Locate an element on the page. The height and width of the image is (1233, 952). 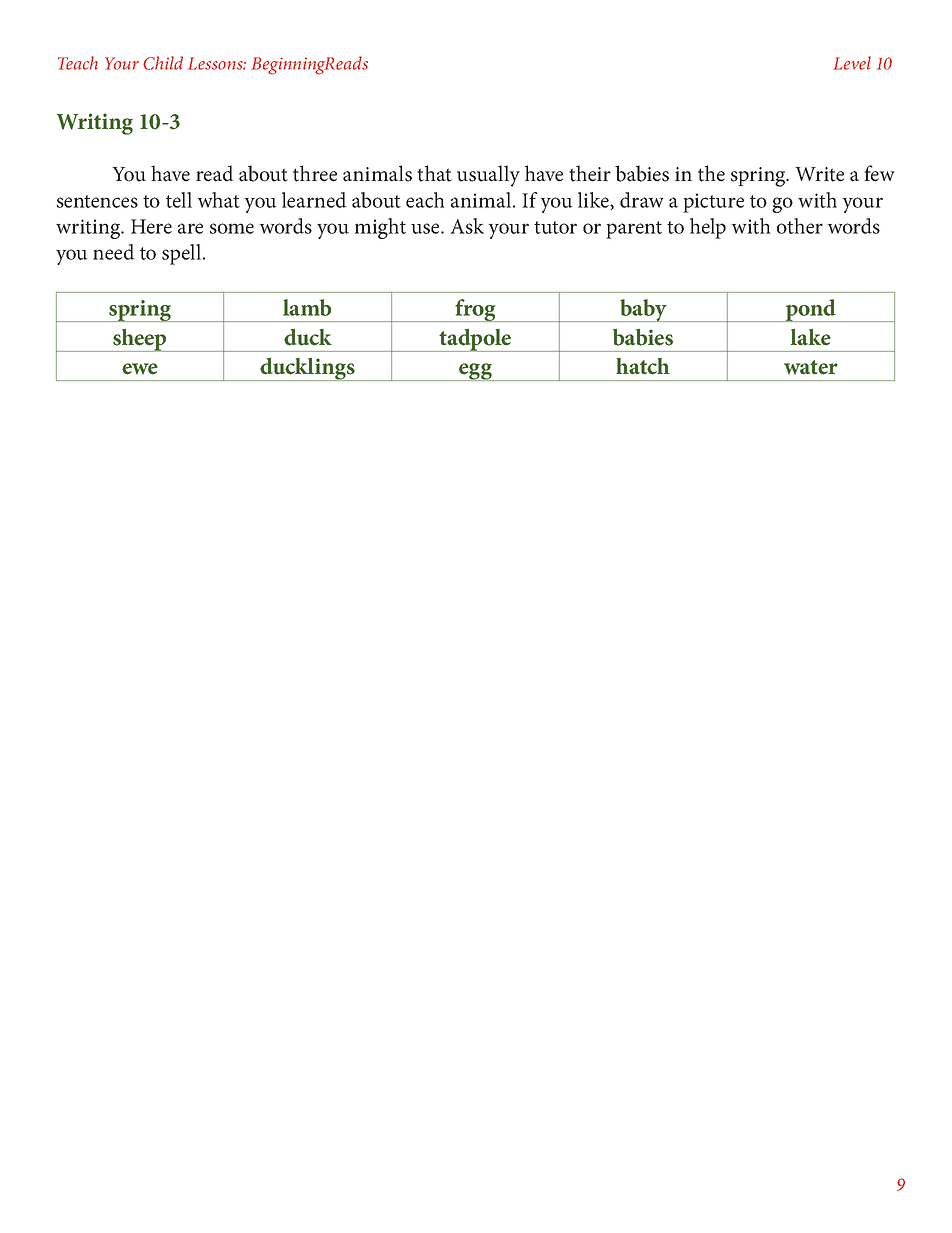
ewe is located at coordinates (140, 369).
